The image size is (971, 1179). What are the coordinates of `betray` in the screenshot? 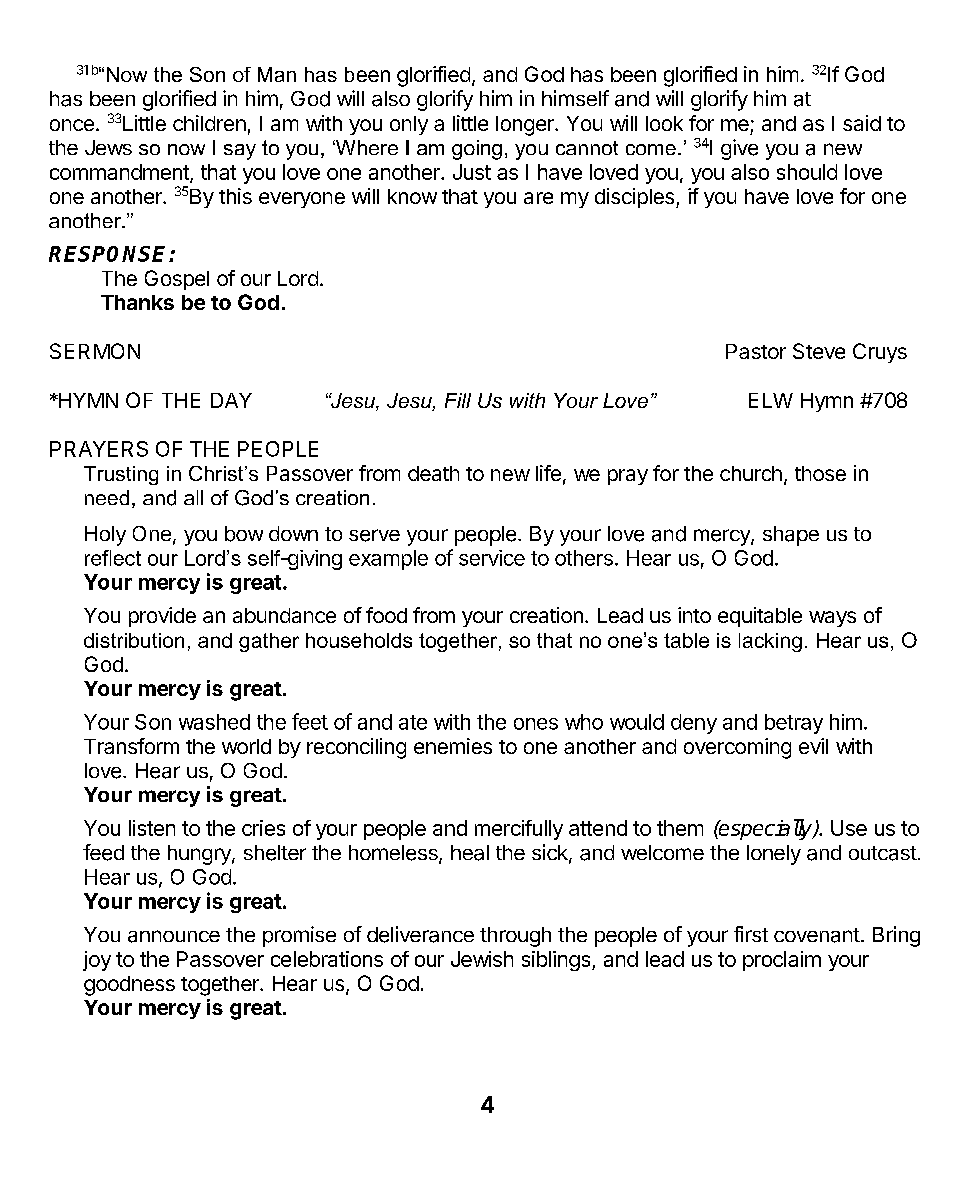 It's located at (794, 724).
